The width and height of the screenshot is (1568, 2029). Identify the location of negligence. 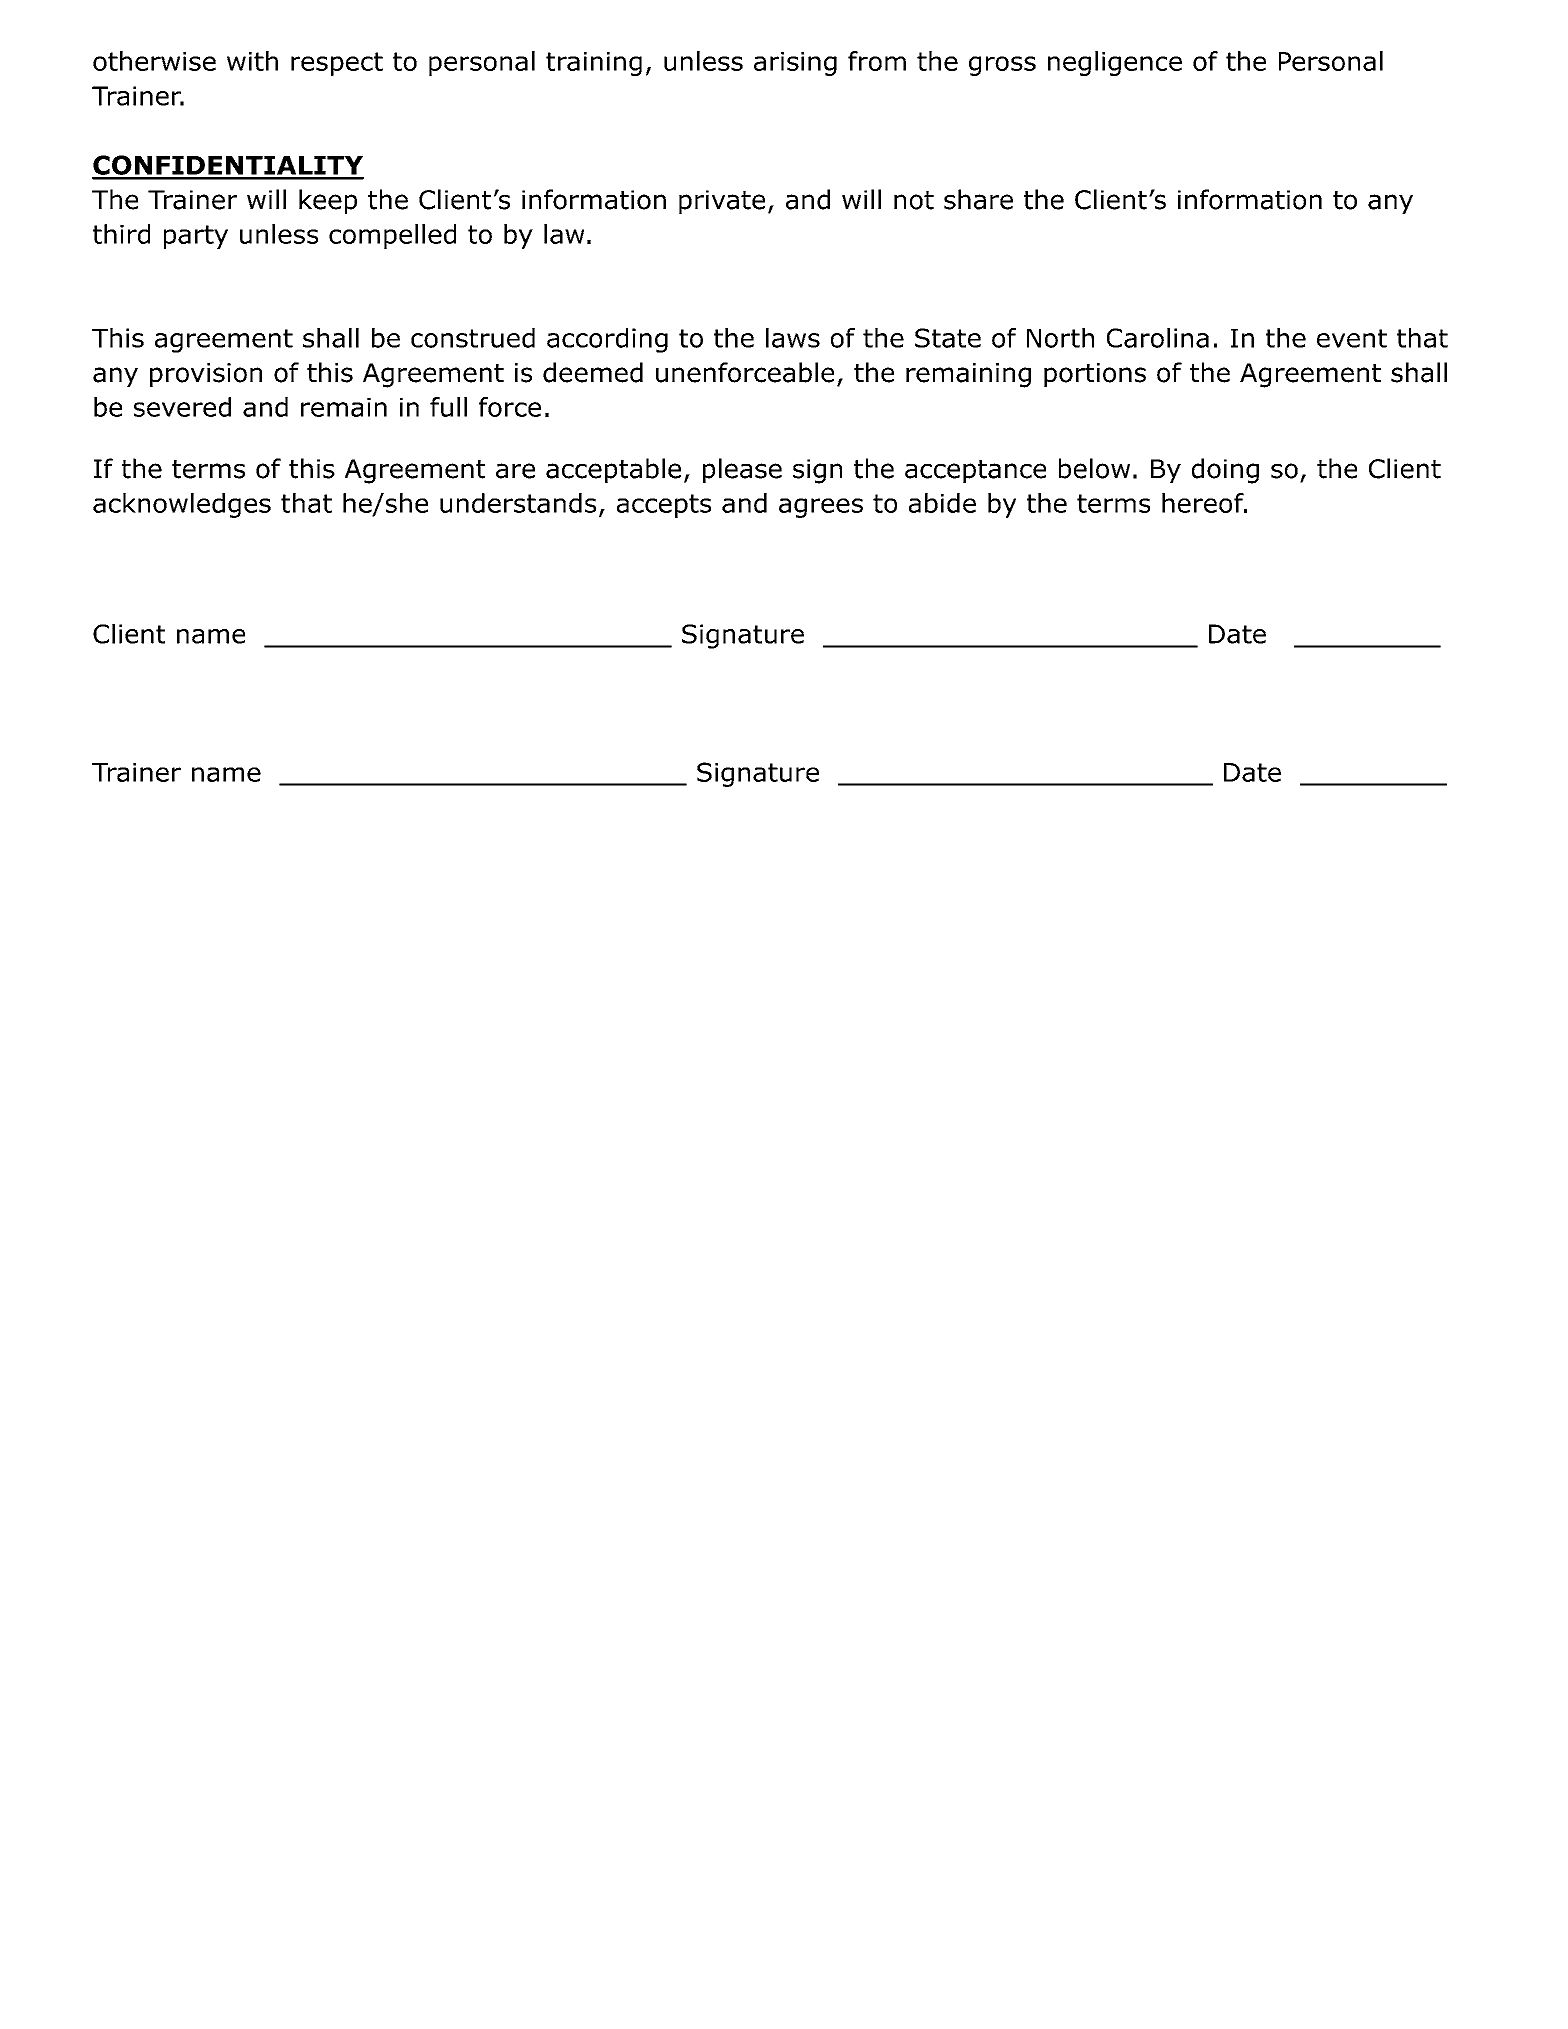
(1115, 63).
